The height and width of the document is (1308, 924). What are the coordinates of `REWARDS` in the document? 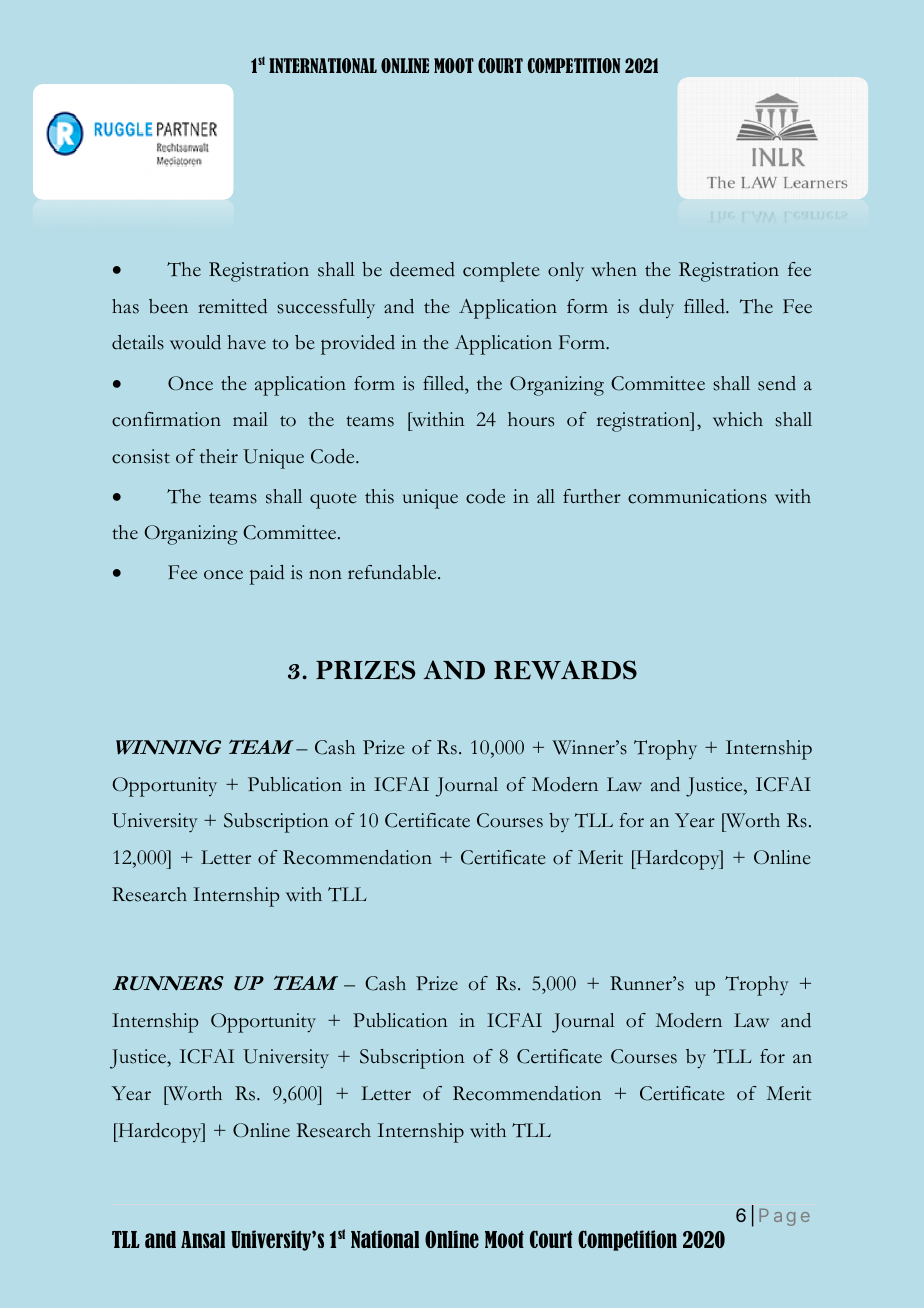 It's located at (565, 670).
